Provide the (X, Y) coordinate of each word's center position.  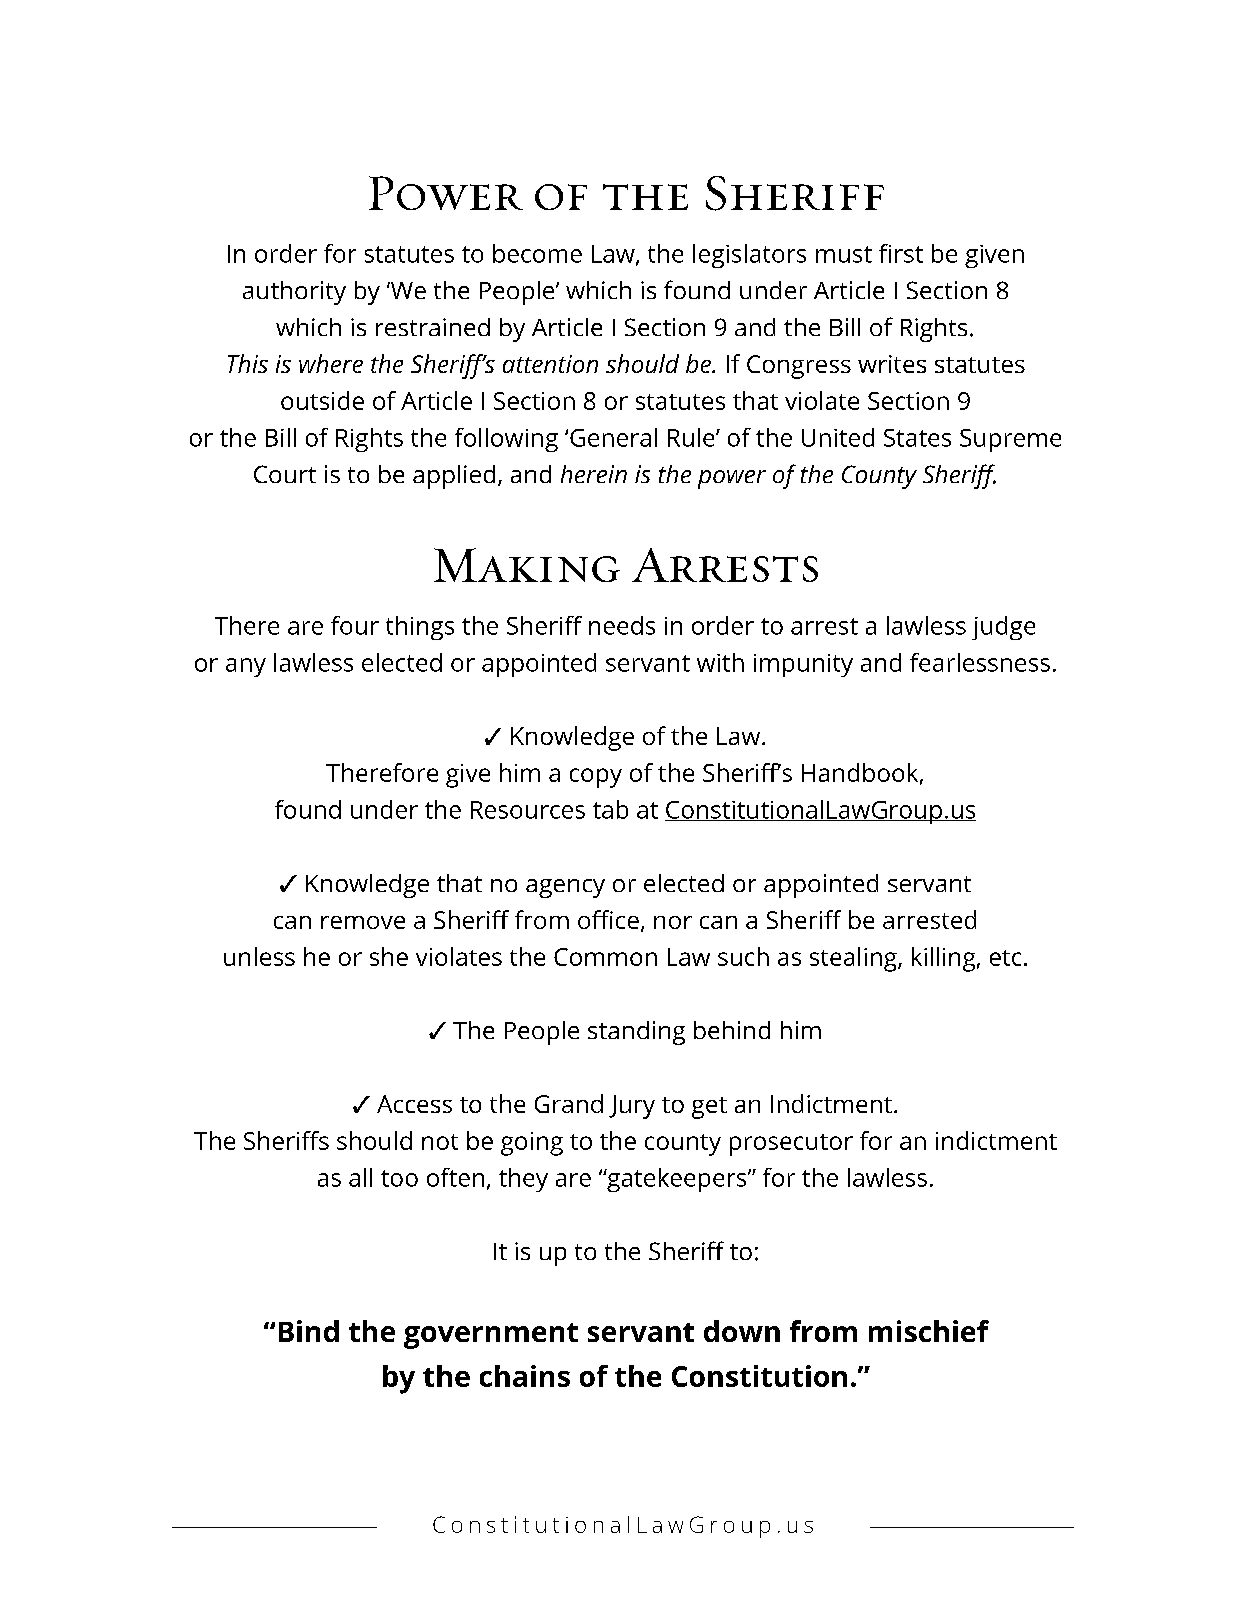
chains (525, 1376)
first (901, 253)
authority (294, 293)
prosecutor (791, 1145)
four (355, 625)
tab (610, 809)
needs (622, 625)
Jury (632, 1107)
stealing (854, 959)
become (537, 253)
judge (1003, 628)
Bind (309, 1331)
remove (363, 922)
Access (414, 1104)
